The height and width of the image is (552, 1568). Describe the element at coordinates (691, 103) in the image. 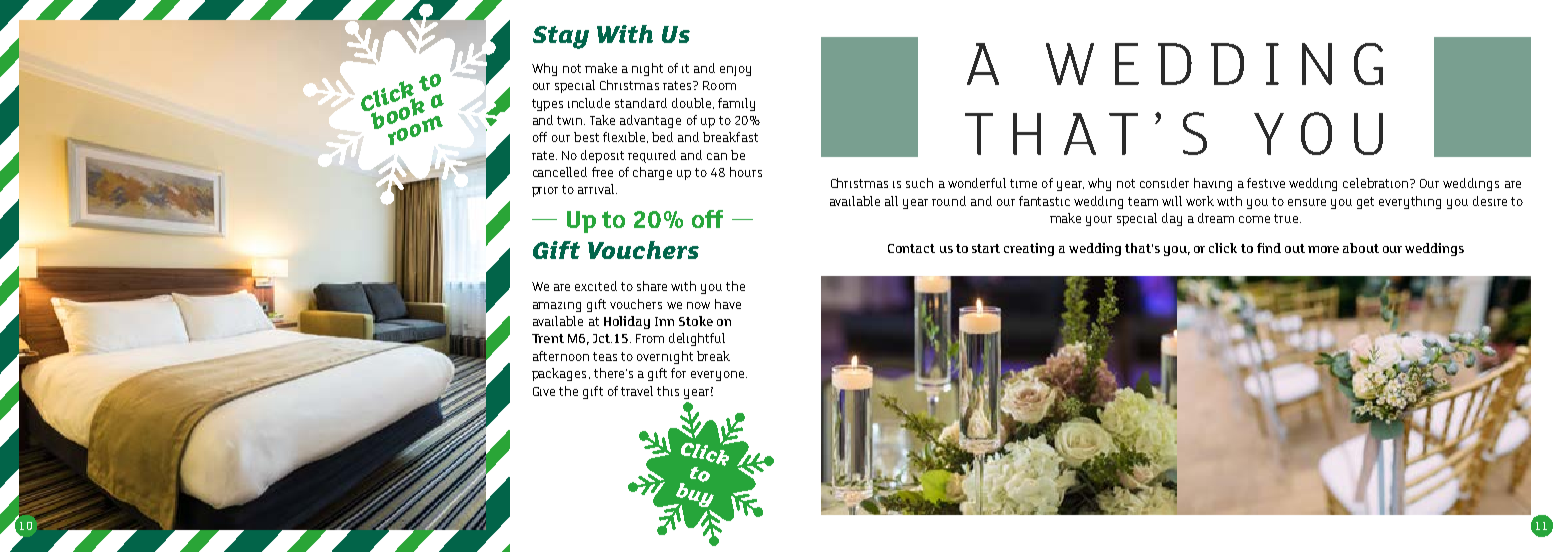

I see `double` at that location.
